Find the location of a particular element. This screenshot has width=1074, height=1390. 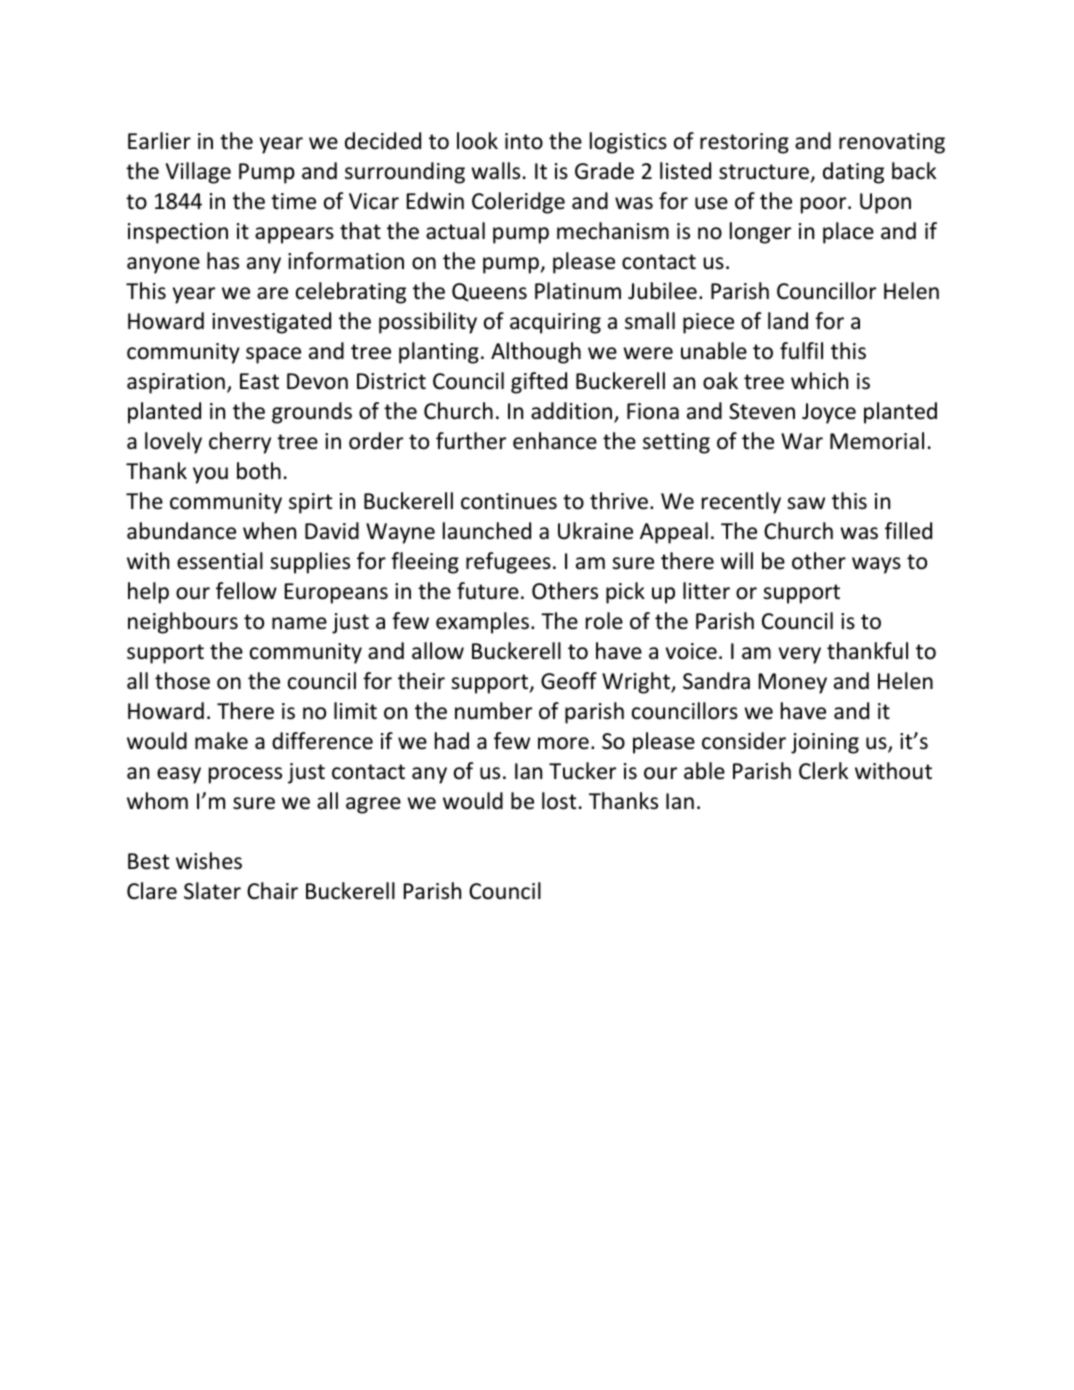

wishes is located at coordinates (209, 861).
